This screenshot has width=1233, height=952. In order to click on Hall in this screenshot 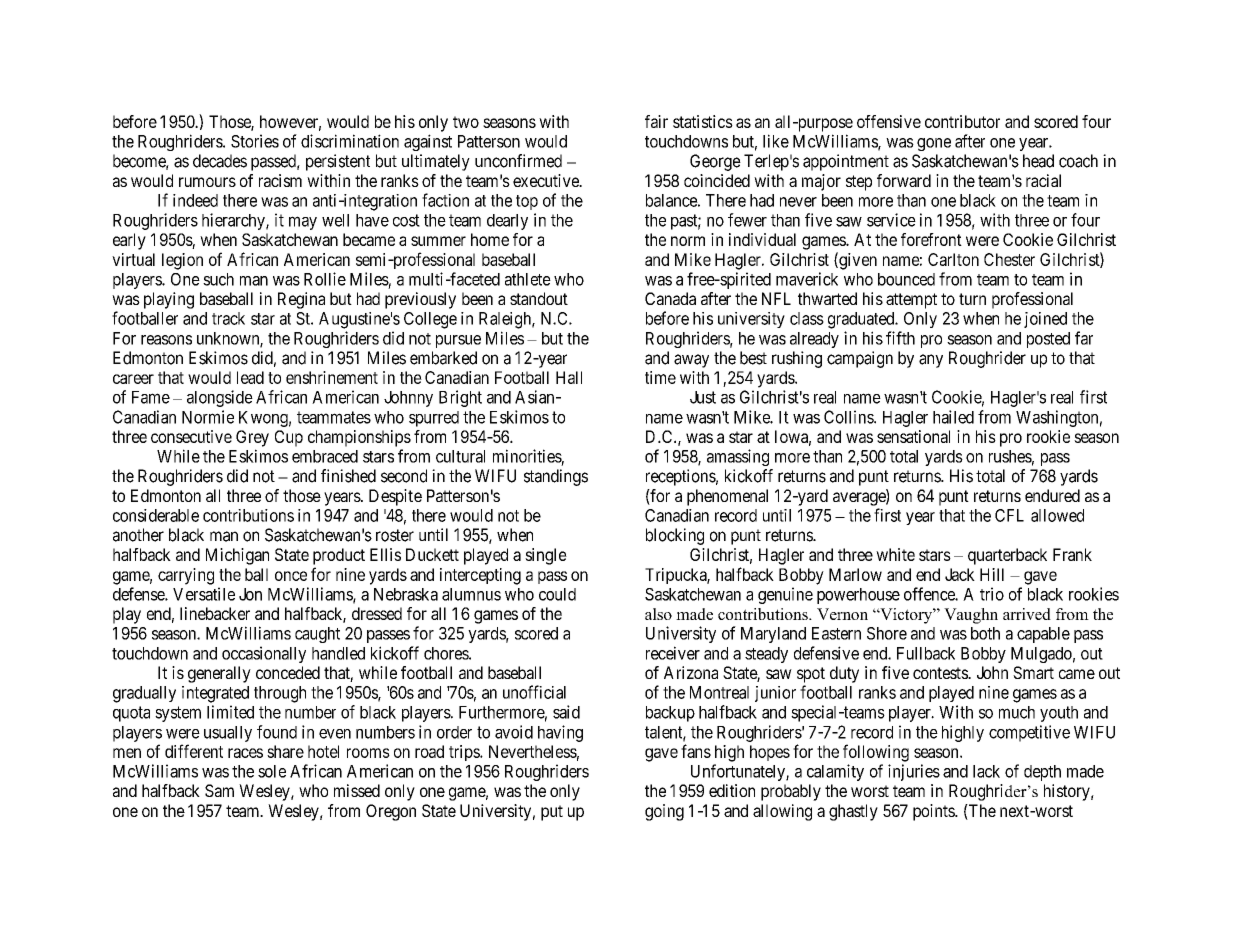, I will do `click(569, 377)`.
